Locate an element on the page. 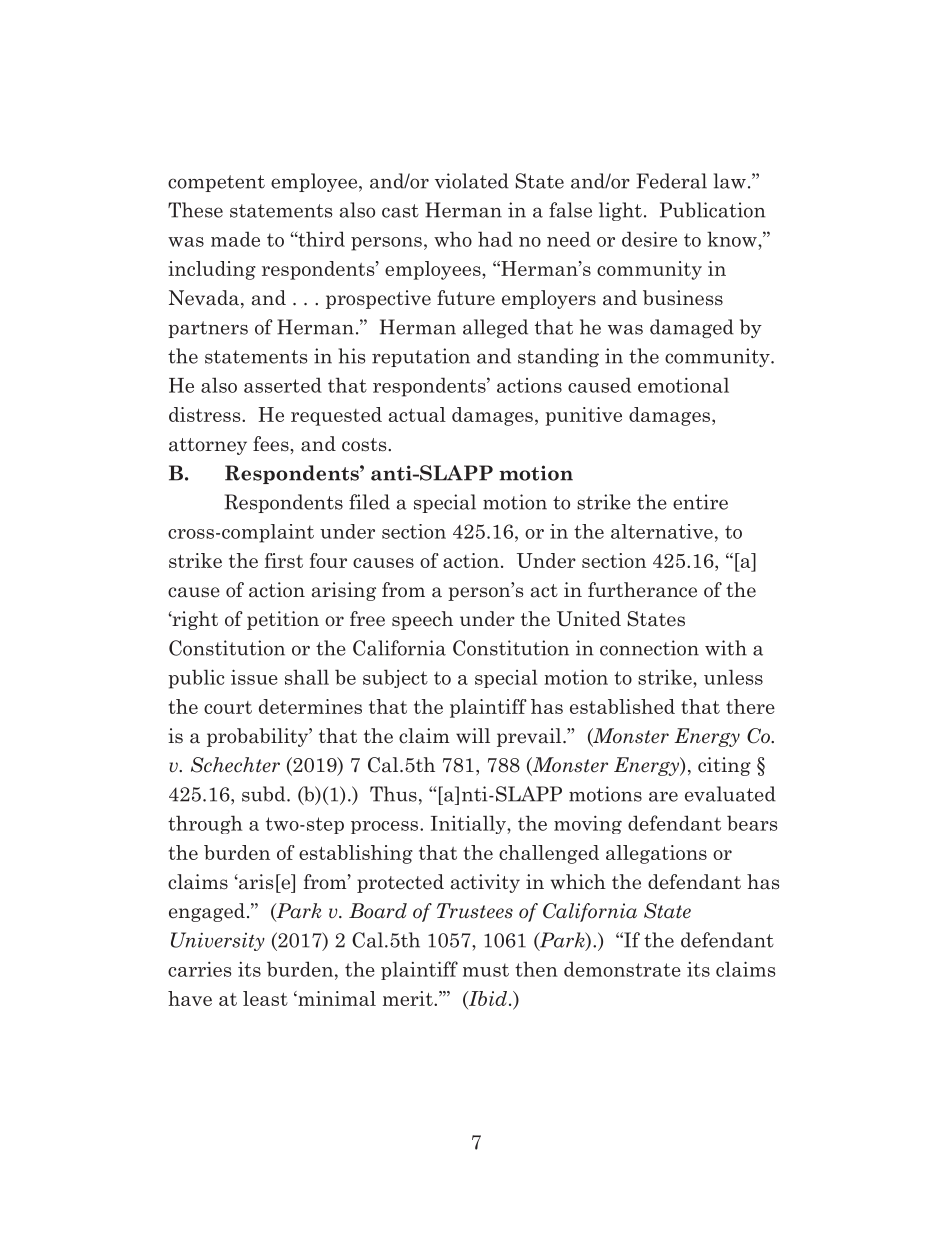  asserted is located at coordinates (283, 385).
